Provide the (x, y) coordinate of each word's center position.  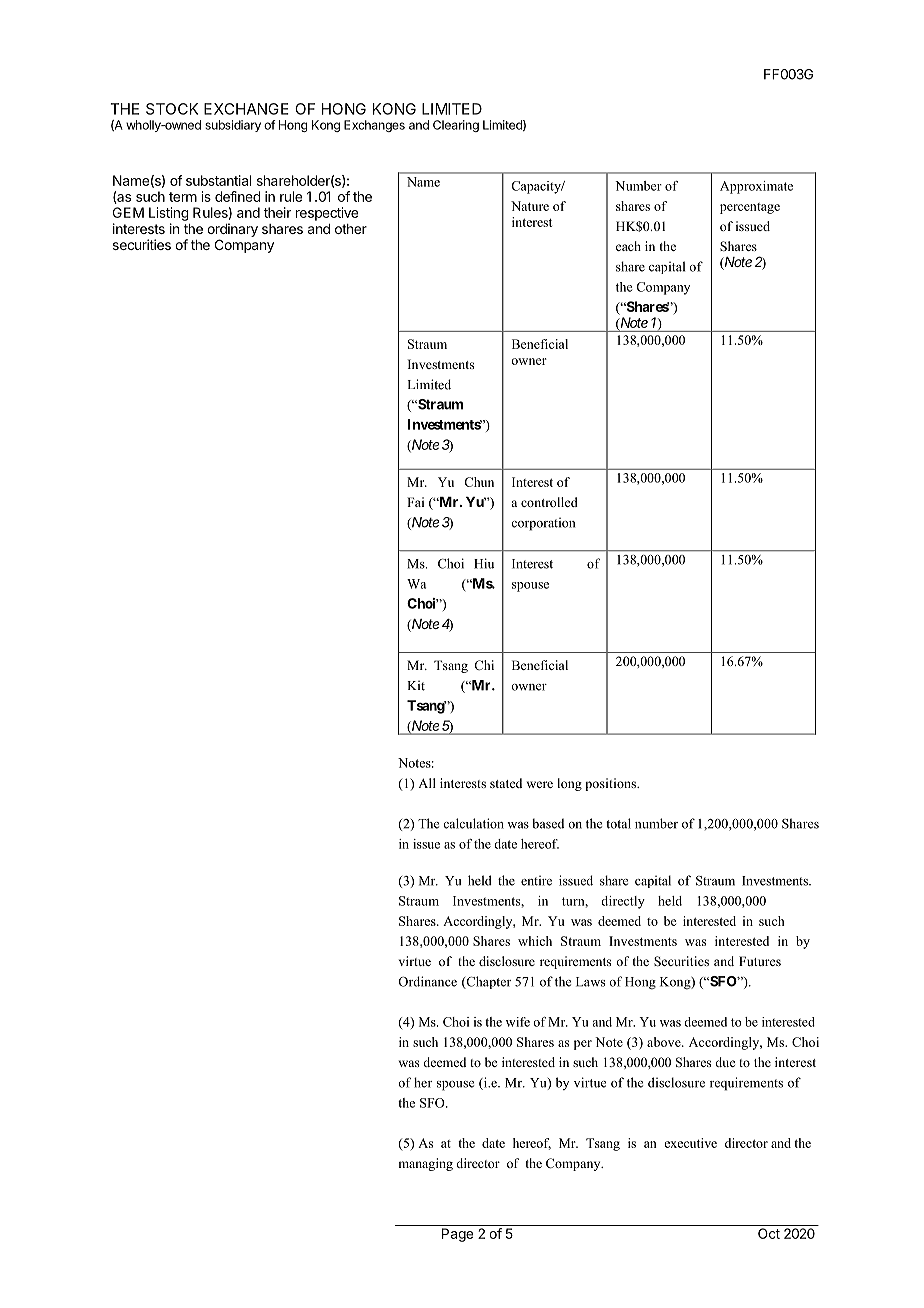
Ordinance (427, 981)
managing (425, 1164)
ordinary (232, 230)
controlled (549, 502)
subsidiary (233, 126)
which (535, 941)
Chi (484, 665)
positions (612, 784)
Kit (416, 685)
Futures (760, 961)
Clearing (456, 126)
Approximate (756, 187)
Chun (479, 482)
